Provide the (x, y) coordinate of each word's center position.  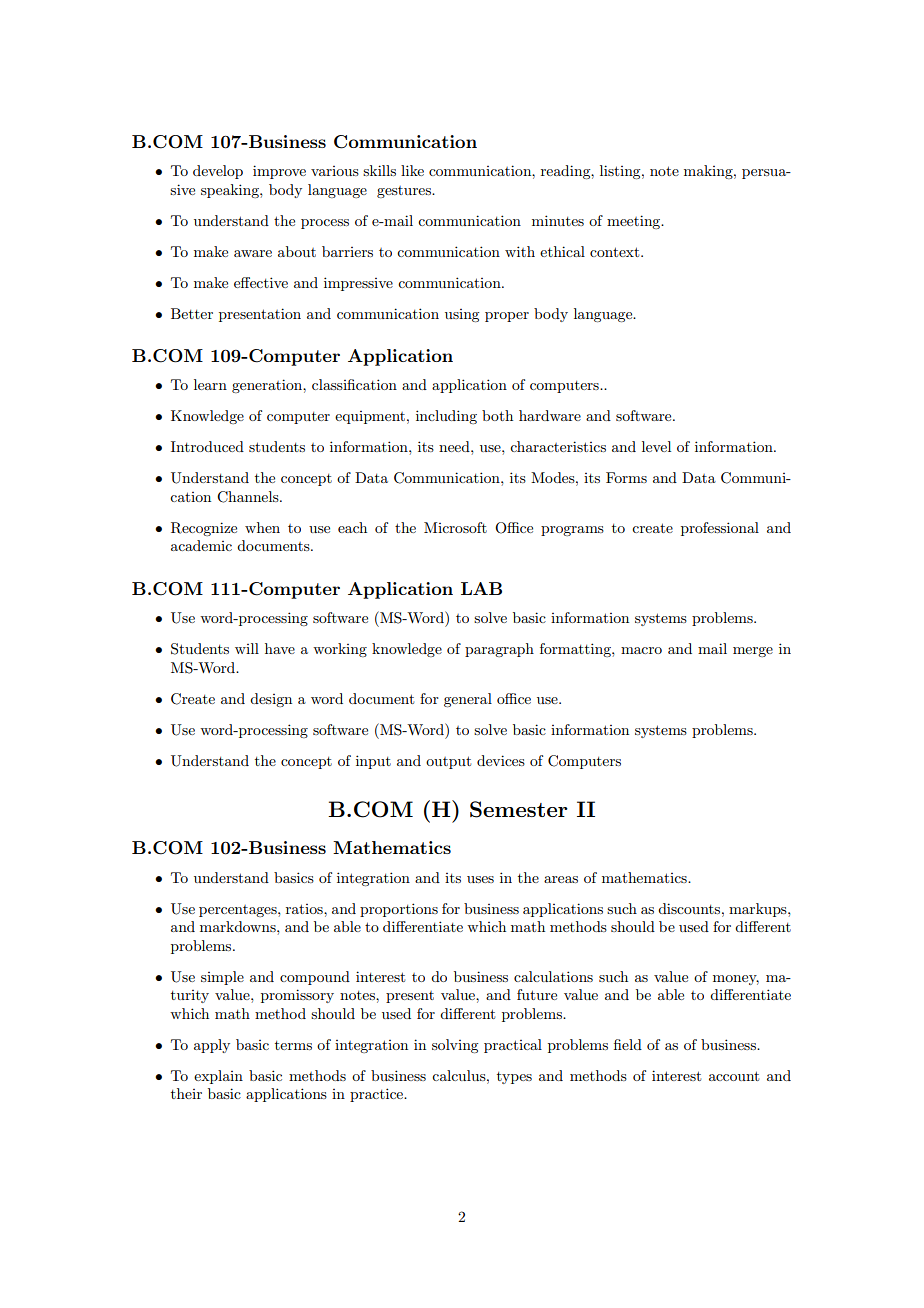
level (656, 446)
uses (480, 879)
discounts (690, 908)
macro (641, 650)
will (247, 648)
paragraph (499, 650)
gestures (405, 192)
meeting (635, 222)
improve (279, 172)
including (446, 417)
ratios (305, 909)
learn (210, 384)
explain (218, 1077)
